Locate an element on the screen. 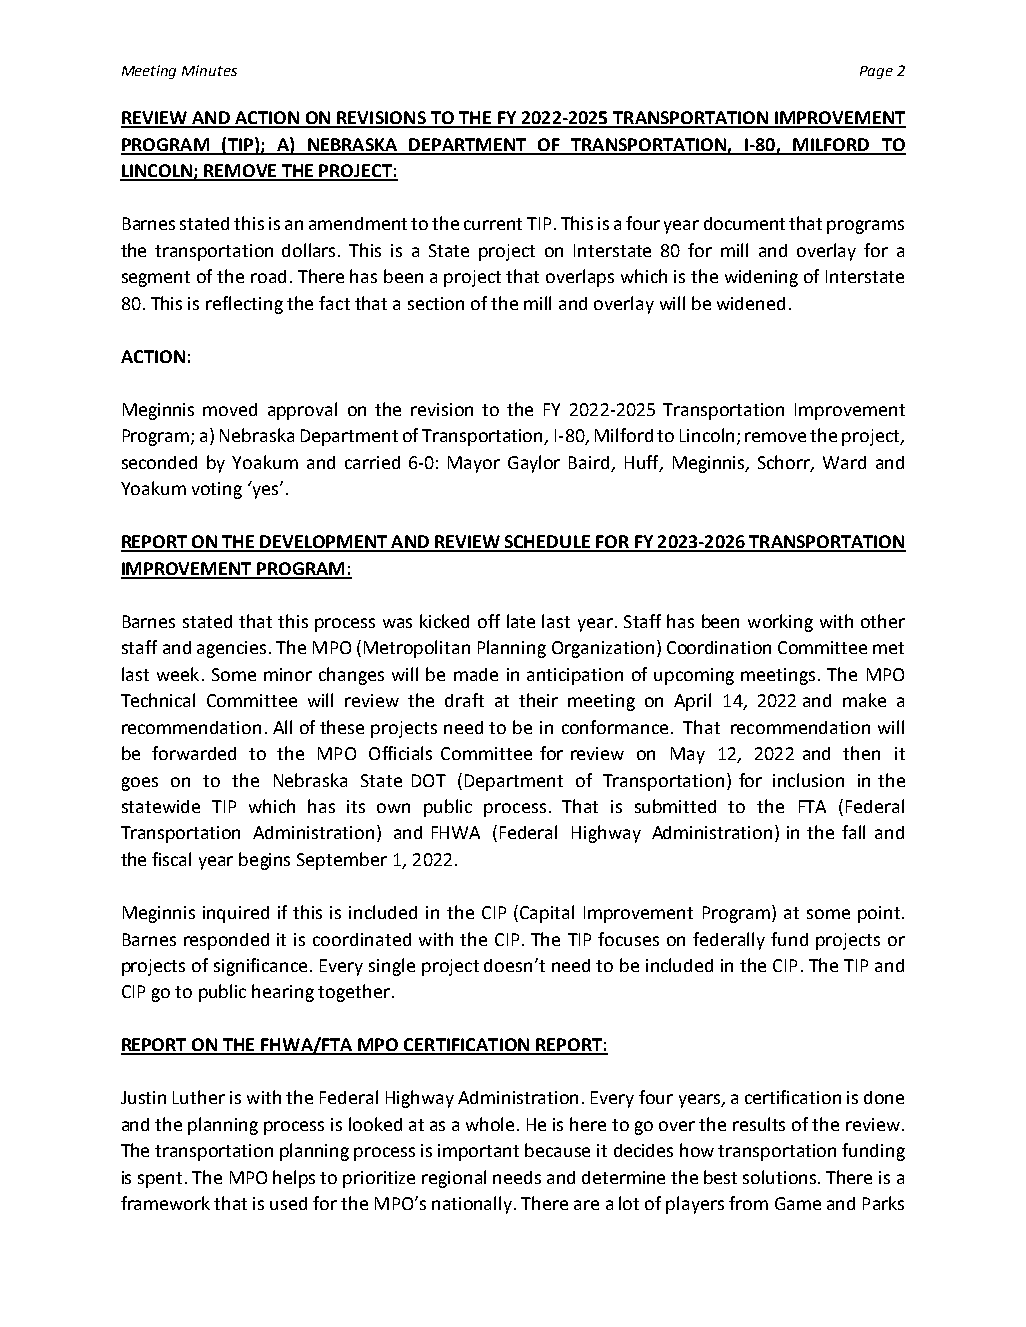 Image resolution: width=1026 pixels, height=1327 pixels. working is located at coordinates (780, 623).
